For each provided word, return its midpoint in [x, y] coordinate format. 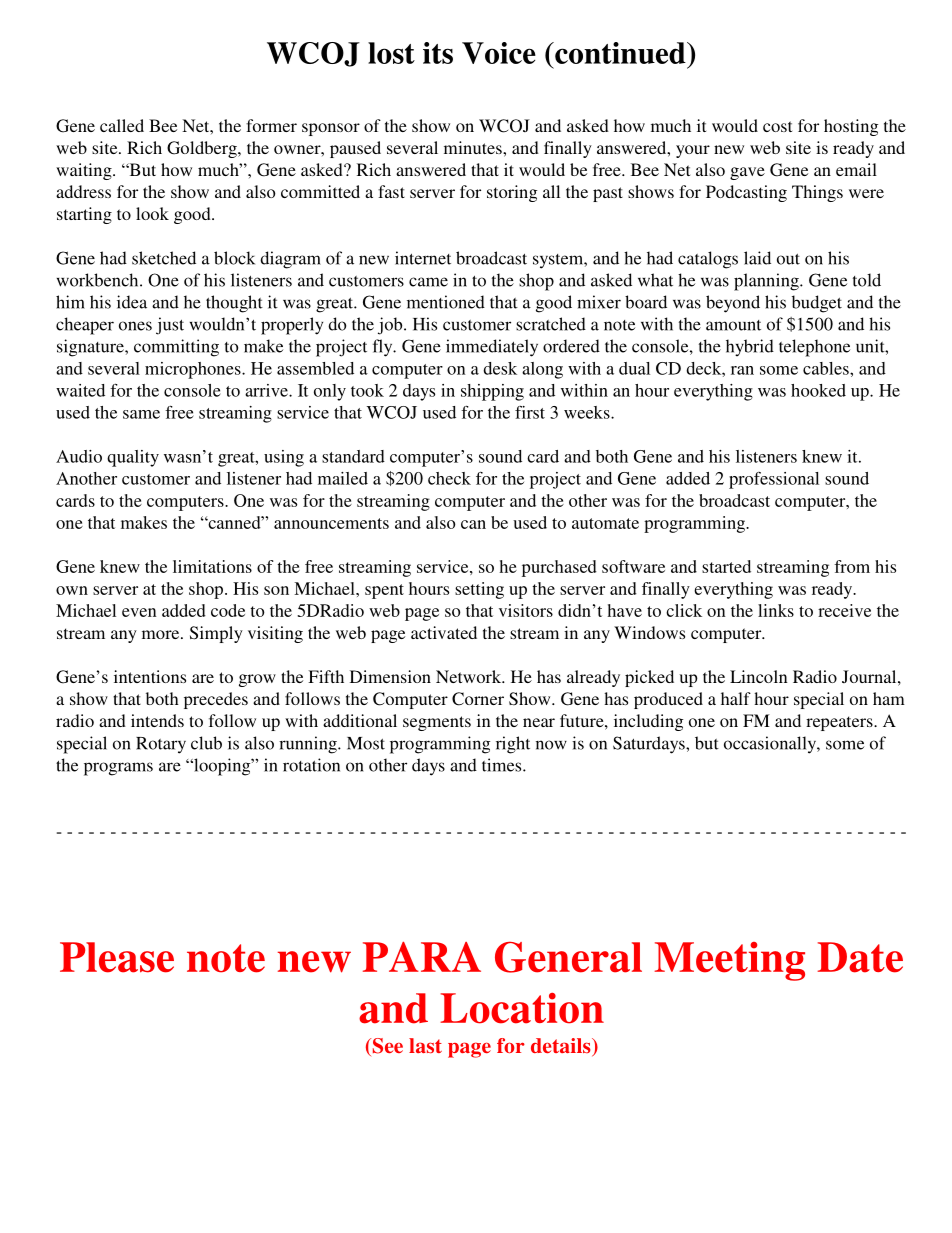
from [852, 566]
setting [479, 590]
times [503, 765]
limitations [212, 566]
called [122, 125]
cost [777, 126]
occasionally [771, 745]
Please [117, 957]
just [170, 326]
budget [817, 304]
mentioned [446, 302]
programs [118, 769]
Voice [499, 53]
